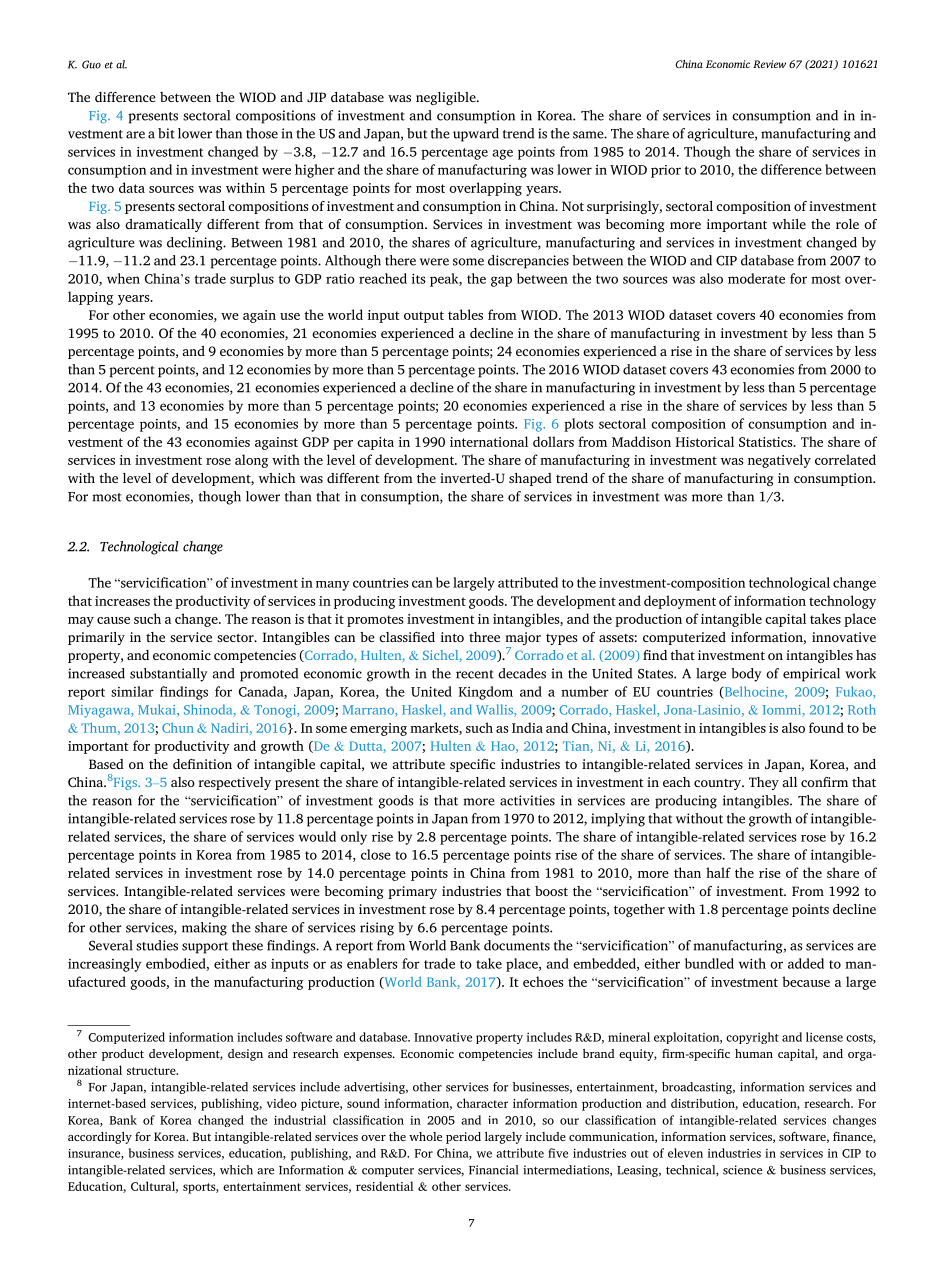 Image resolution: width=944 pixels, height=1288 pixels. What do you see at coordinates (100, 1138) in the screenshot?
I see `accordingly` at bounding box center [100, 1138].
